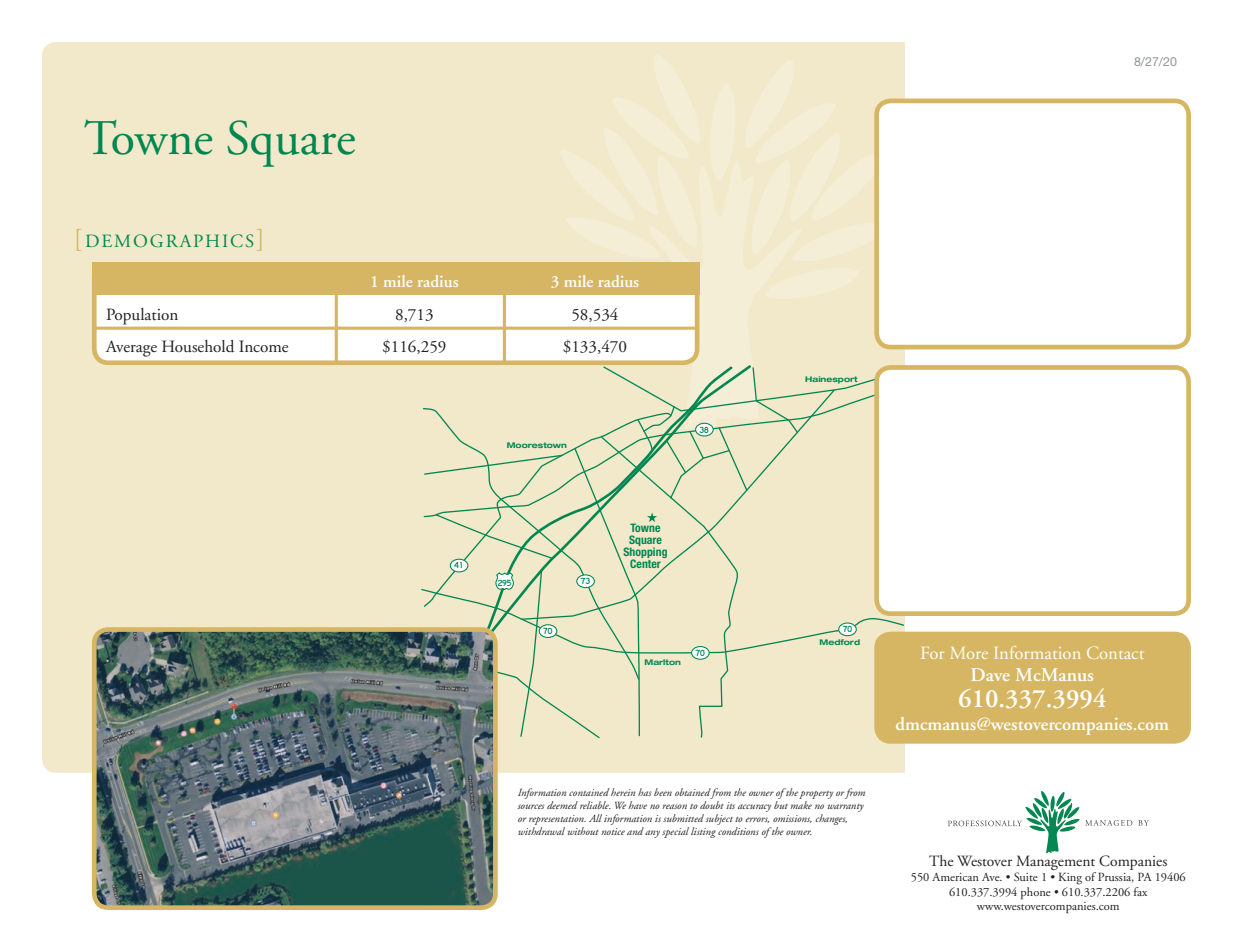 This image has width=1233, height=952. What do you see at coordinates (969, 653) in the image?
I see `More` at bounding box center [969, 653].
